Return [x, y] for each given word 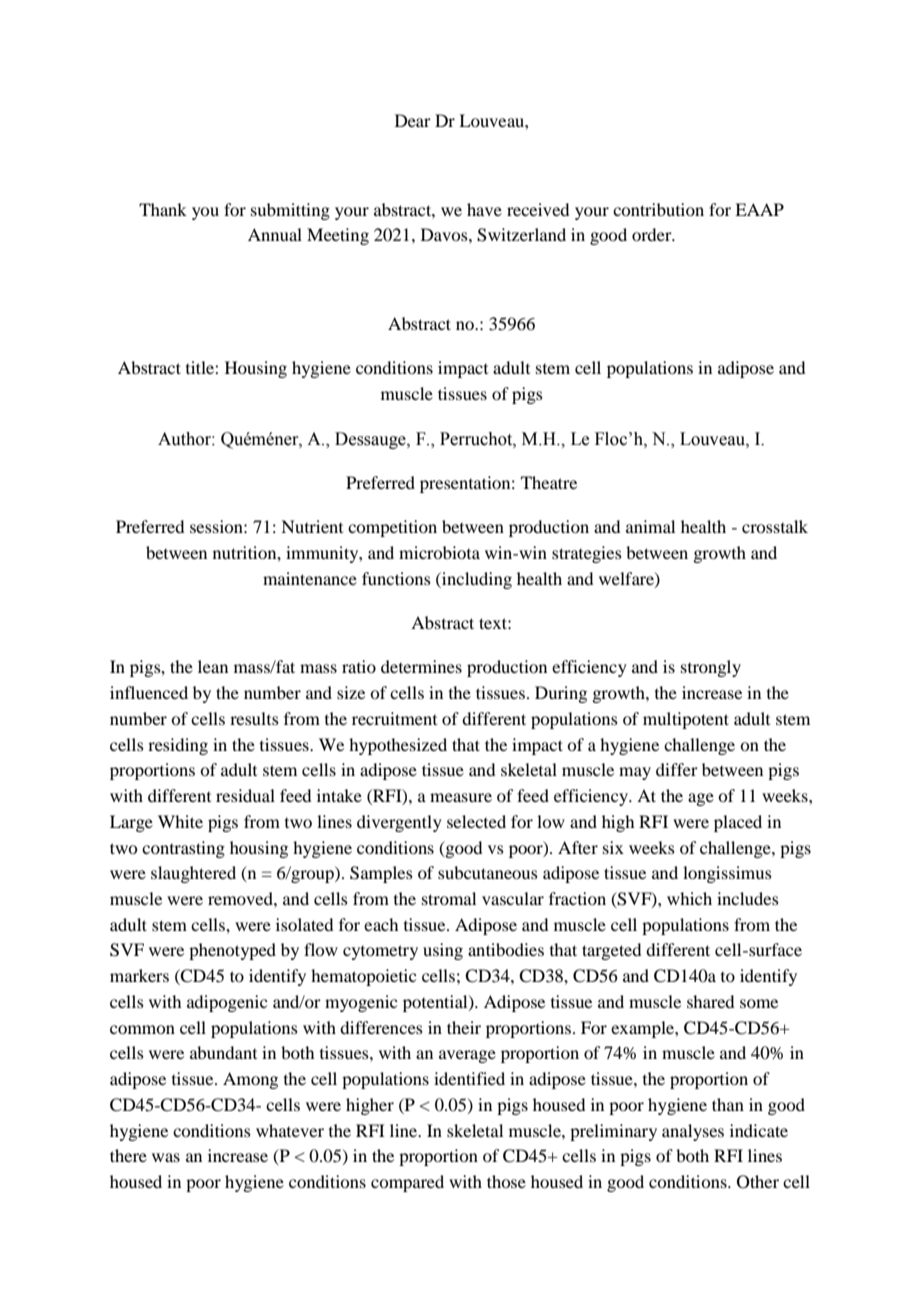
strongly [711, 668]
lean [213, 666]
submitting [290, 211]
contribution [658, 209]
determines [421, 666]
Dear [413, 120]
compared [407, 1183]
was [166, 1157]
